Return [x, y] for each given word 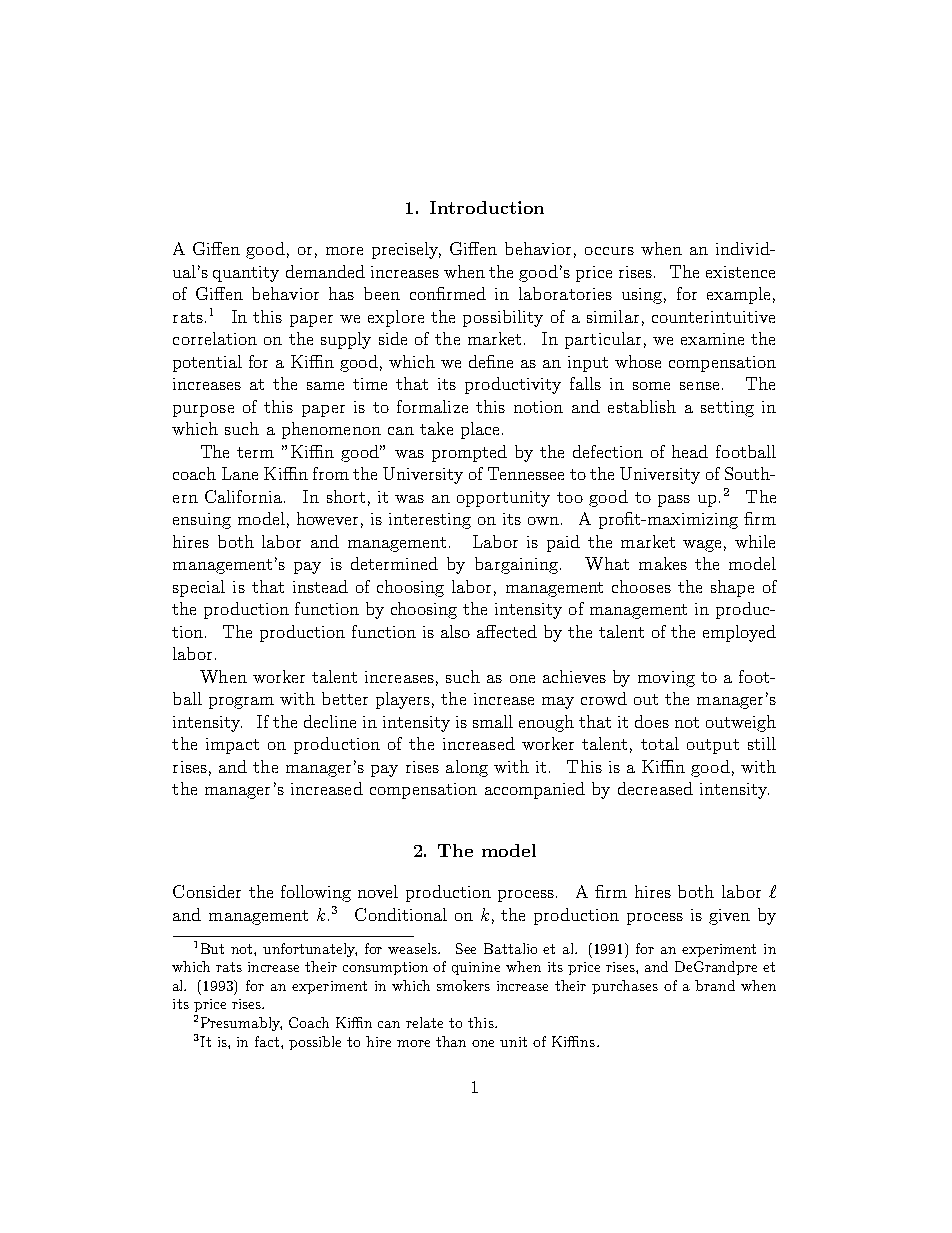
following [316, 893]
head [690, 451]
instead [320, 586]
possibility [503, 318]
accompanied [535, 790]
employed [739, 633]
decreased [655, 788]
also [455, 631]
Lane [240, 473]
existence [740, 272]
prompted [469, 453]
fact [268, 1041]
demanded [325, 271]
